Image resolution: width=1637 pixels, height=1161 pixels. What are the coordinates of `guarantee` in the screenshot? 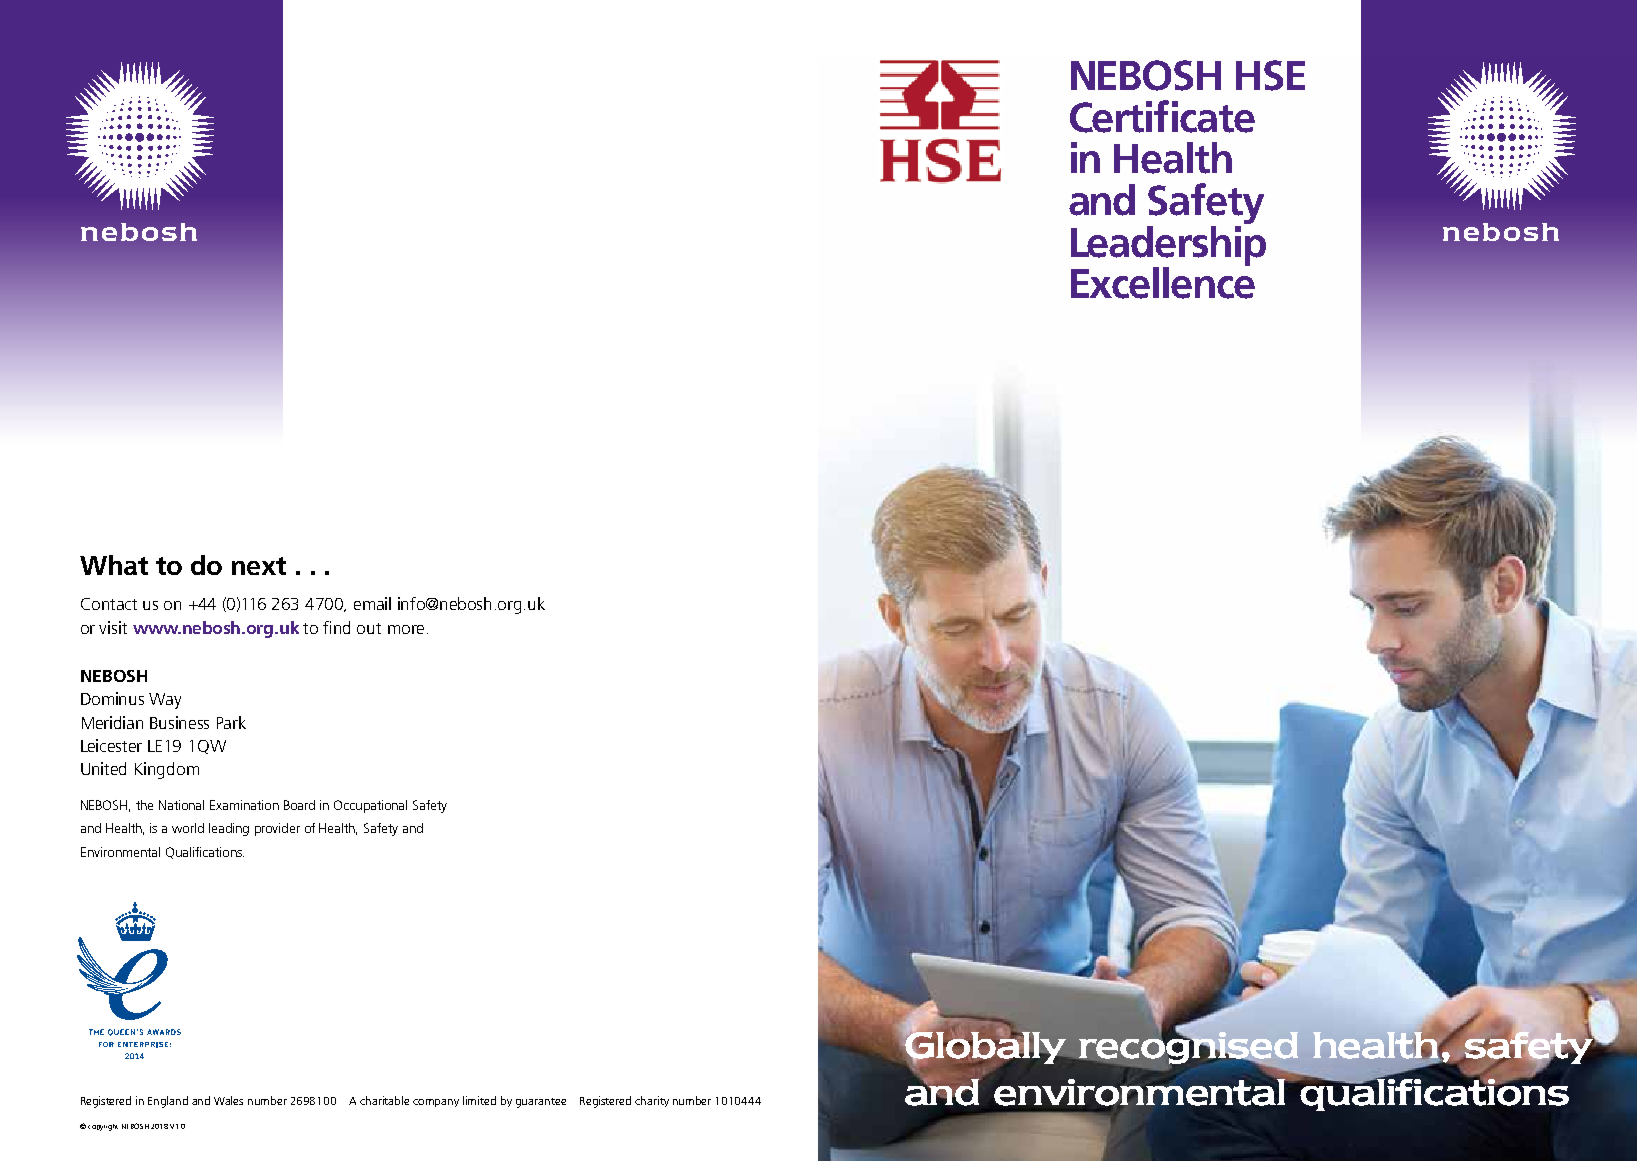 It's located at (541, 1103).
